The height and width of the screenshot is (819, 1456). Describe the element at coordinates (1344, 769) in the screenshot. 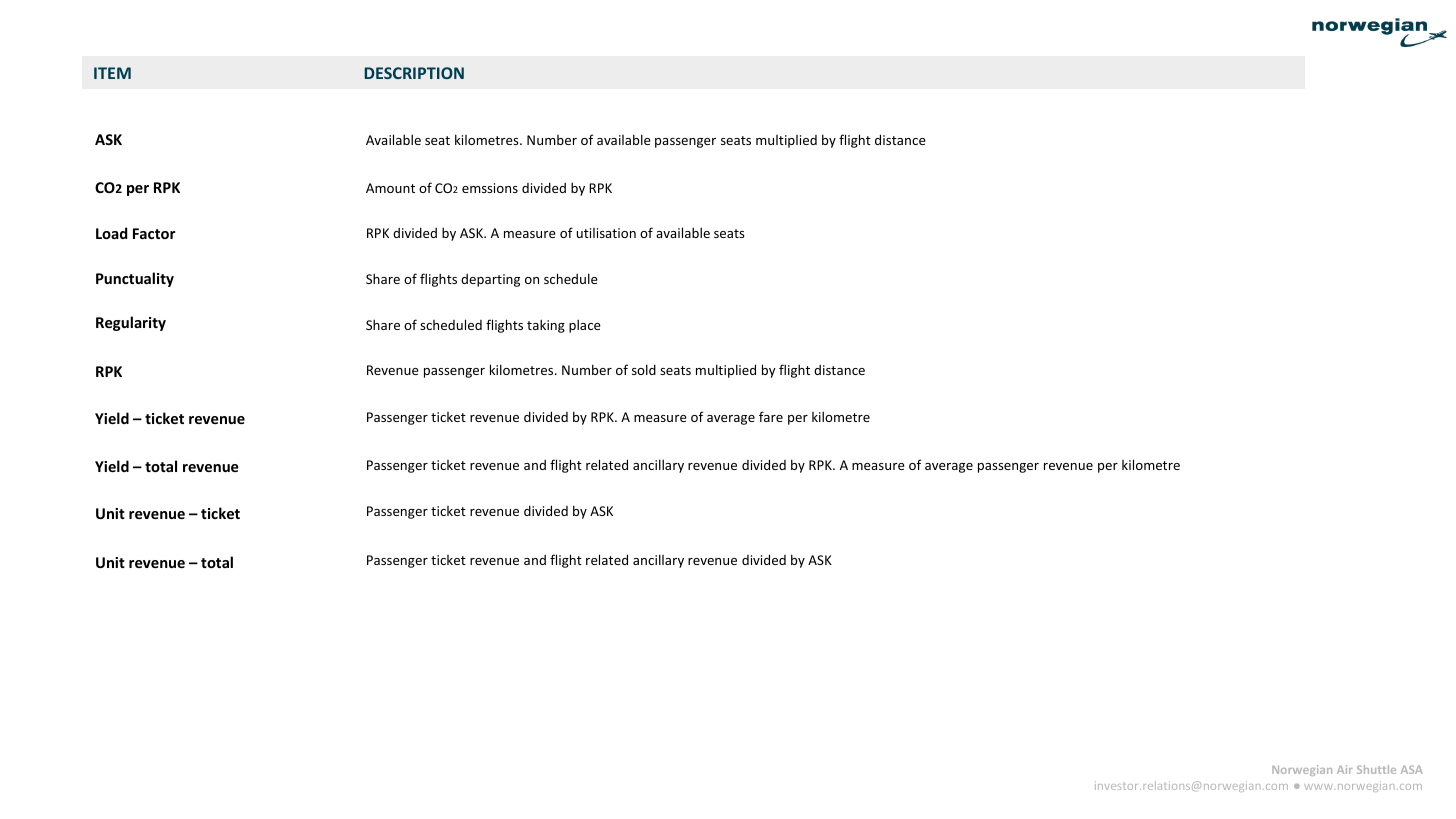

I see `Air` at that location.
